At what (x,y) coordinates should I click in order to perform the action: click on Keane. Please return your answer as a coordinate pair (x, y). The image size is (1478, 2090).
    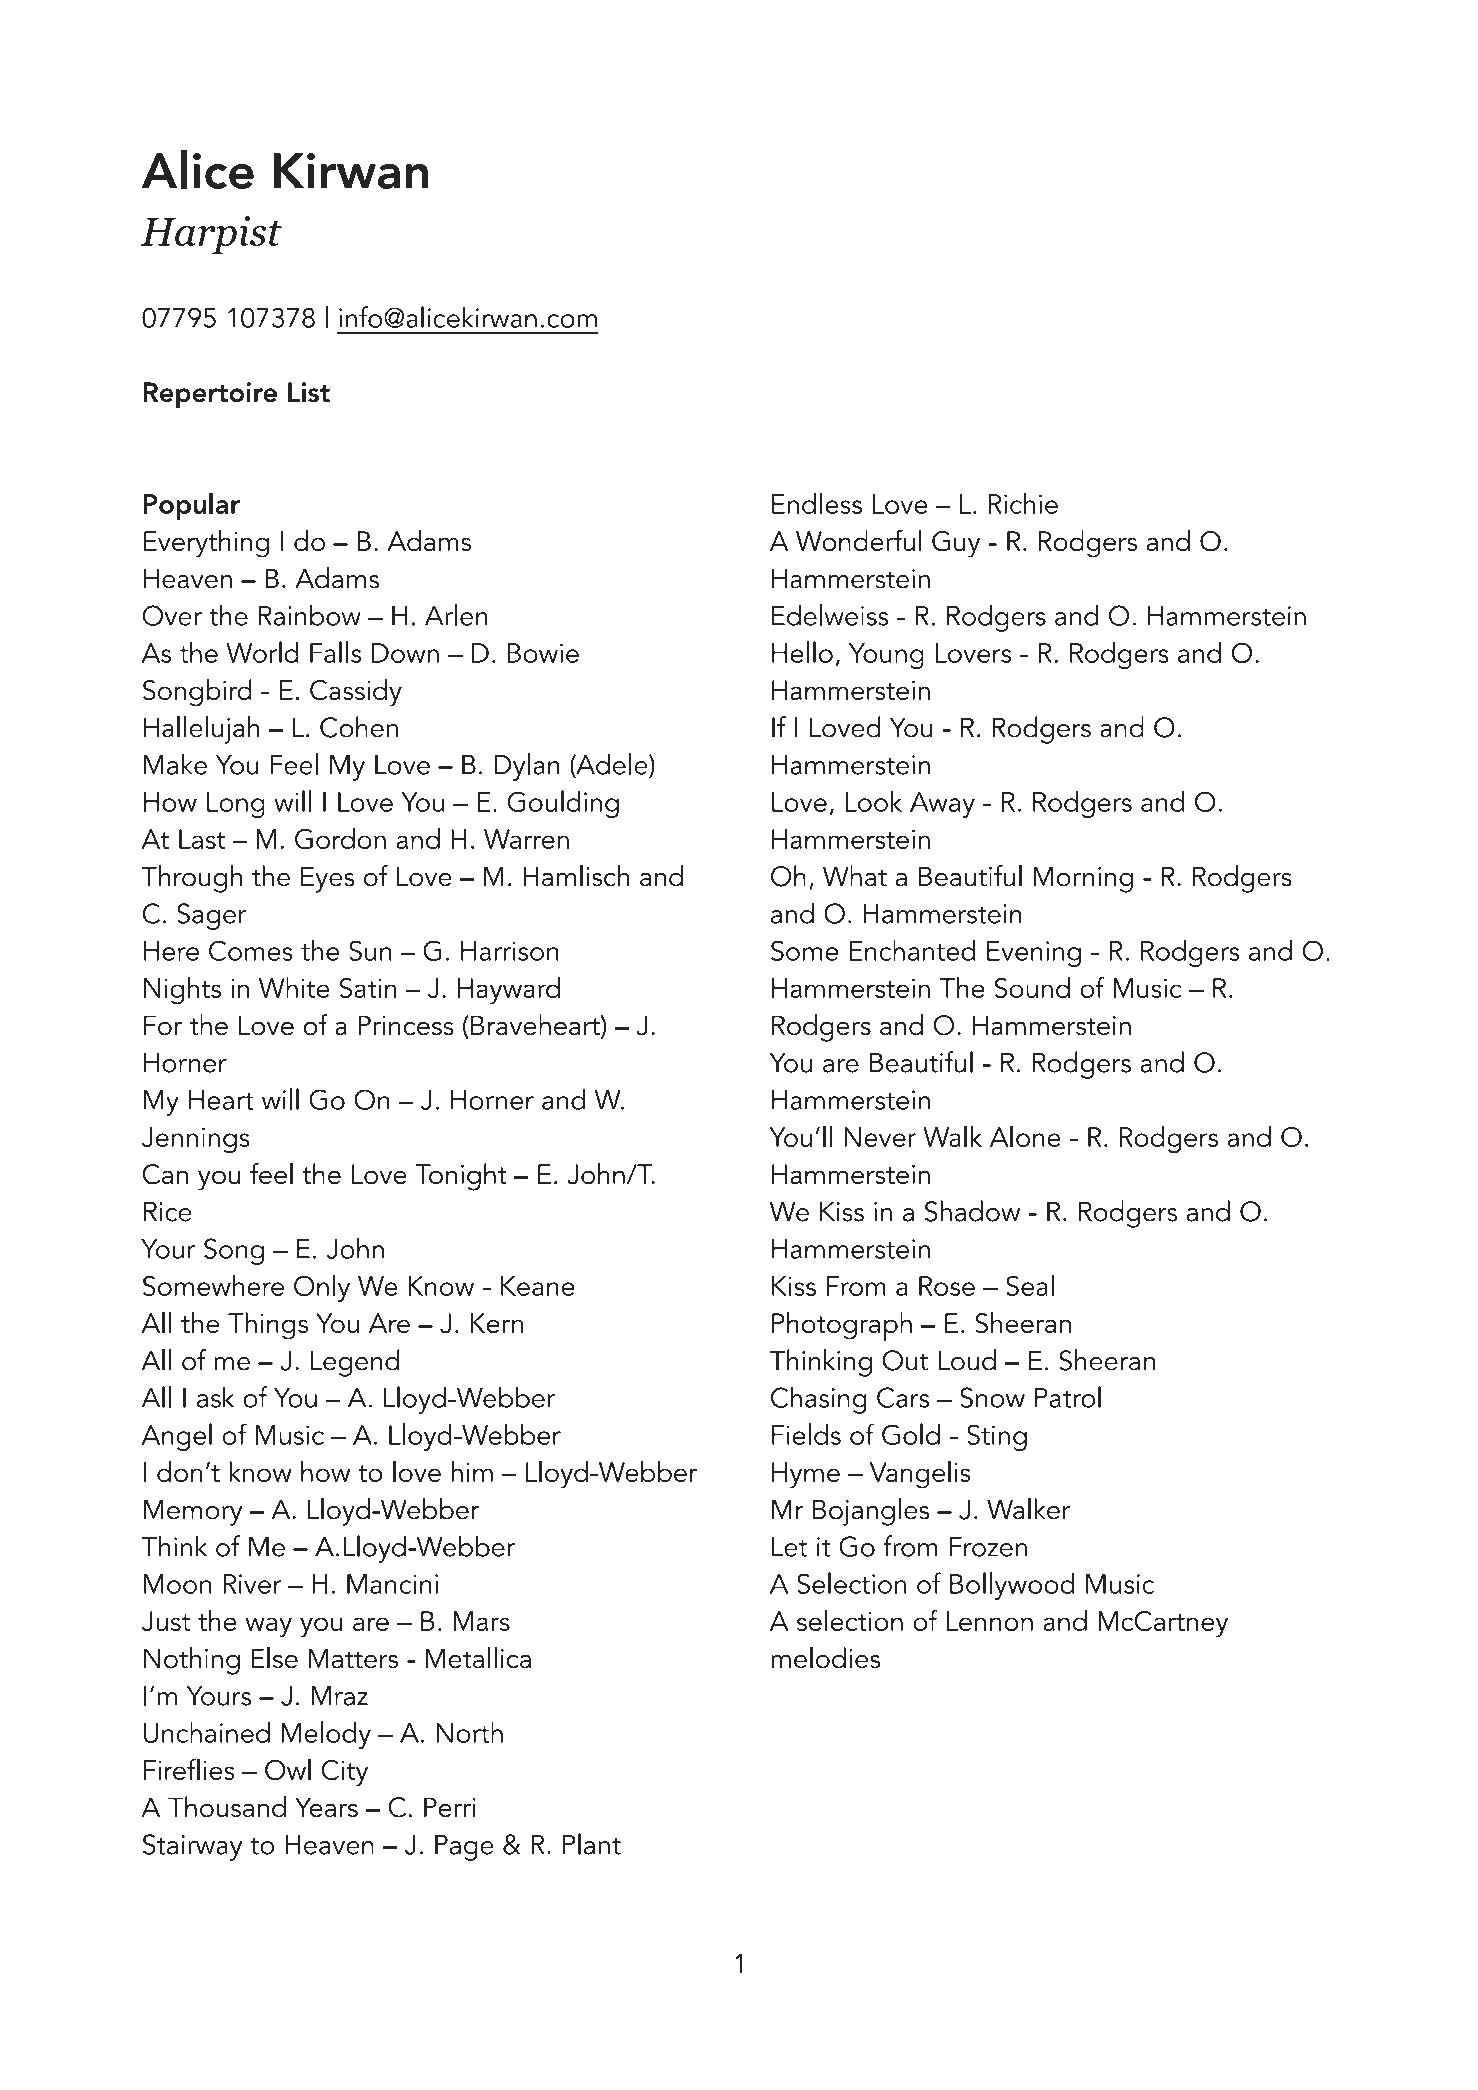
    Looking at the image, I should click on (538, 1286).
